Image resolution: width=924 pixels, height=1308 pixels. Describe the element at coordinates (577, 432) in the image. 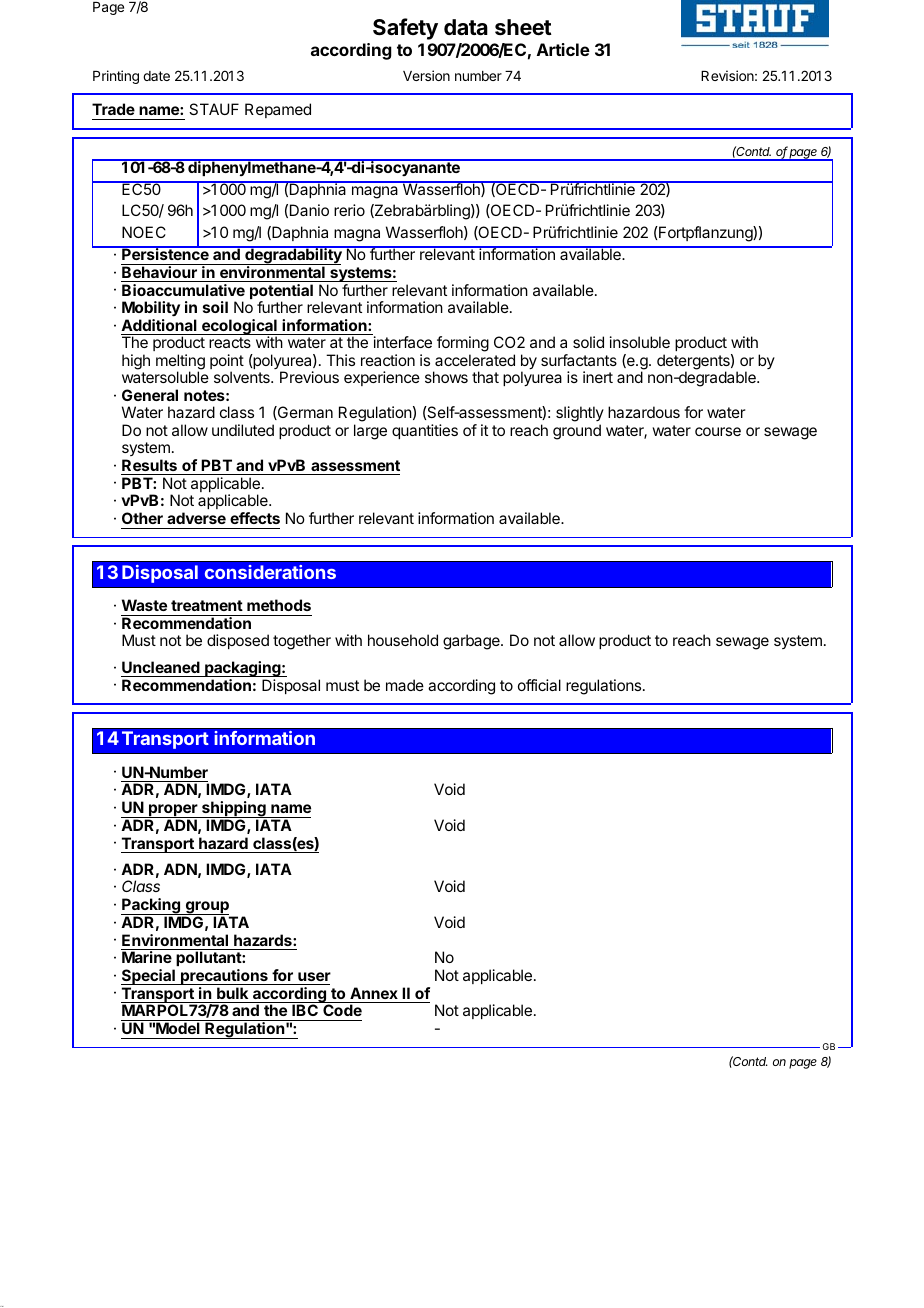

I see `ground` at that location.
